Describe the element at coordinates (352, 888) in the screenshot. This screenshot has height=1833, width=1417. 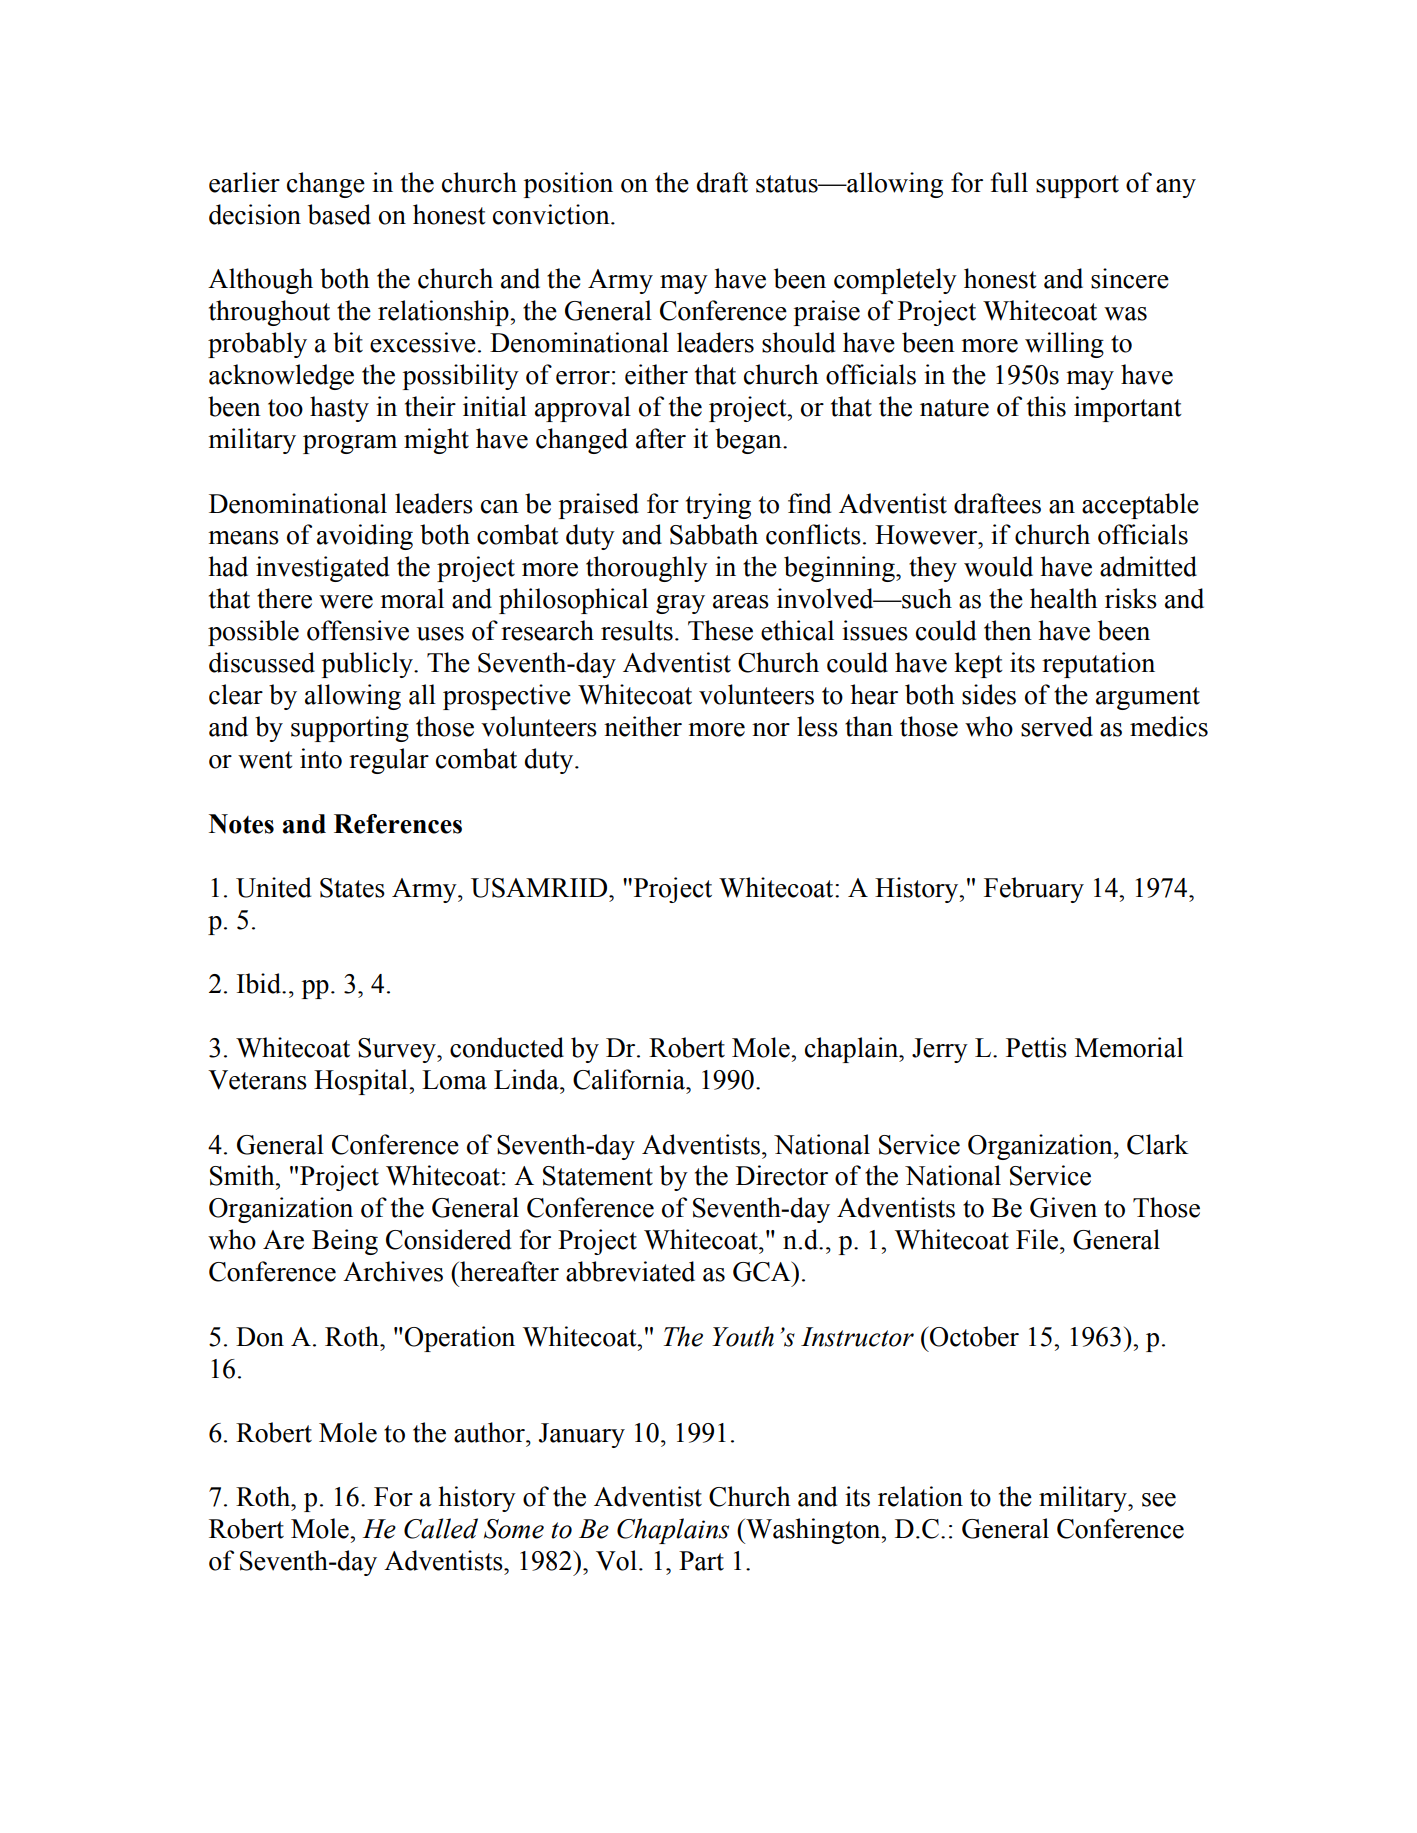
I see `States` at that location.
